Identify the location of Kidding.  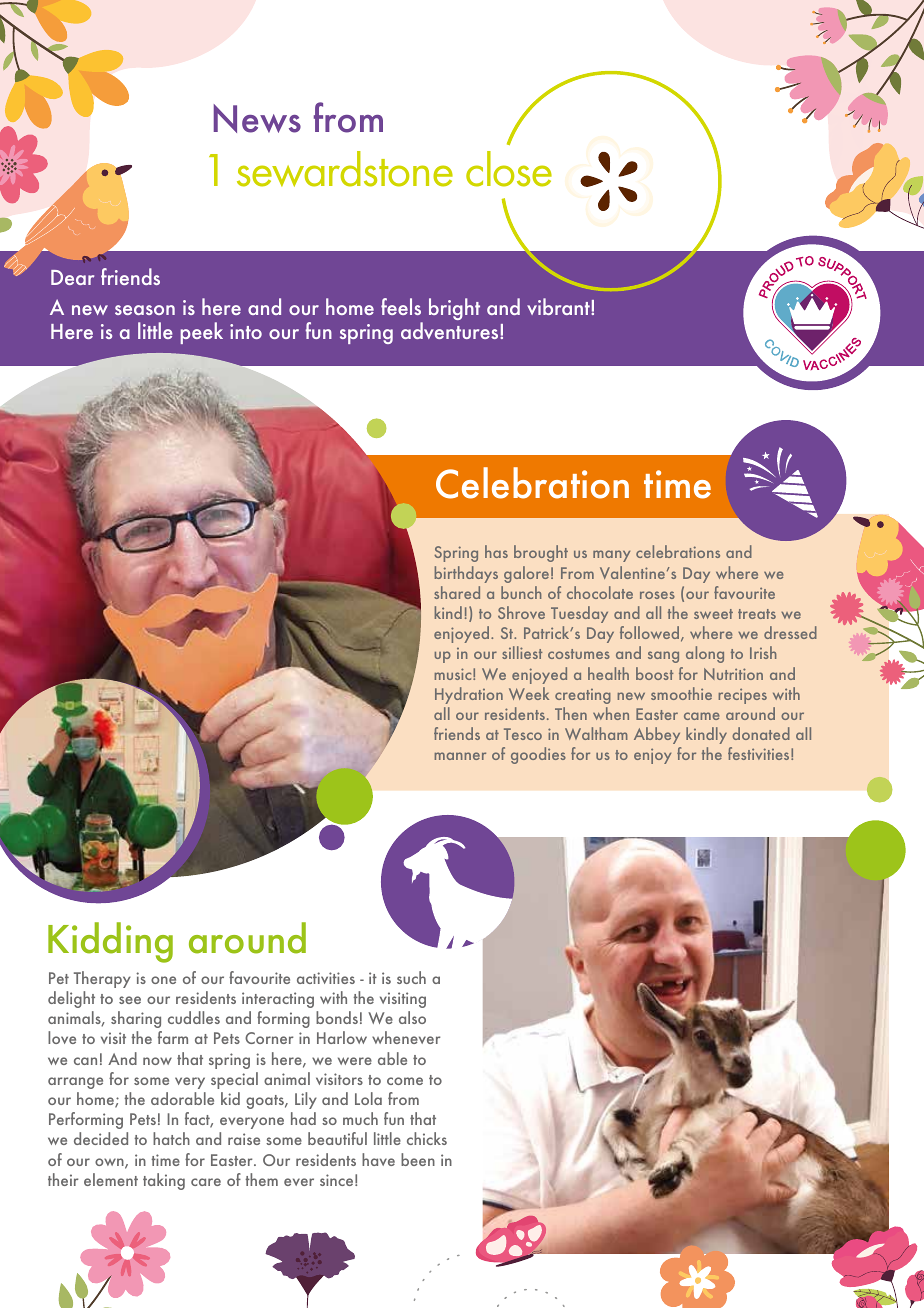
(110, 942).
